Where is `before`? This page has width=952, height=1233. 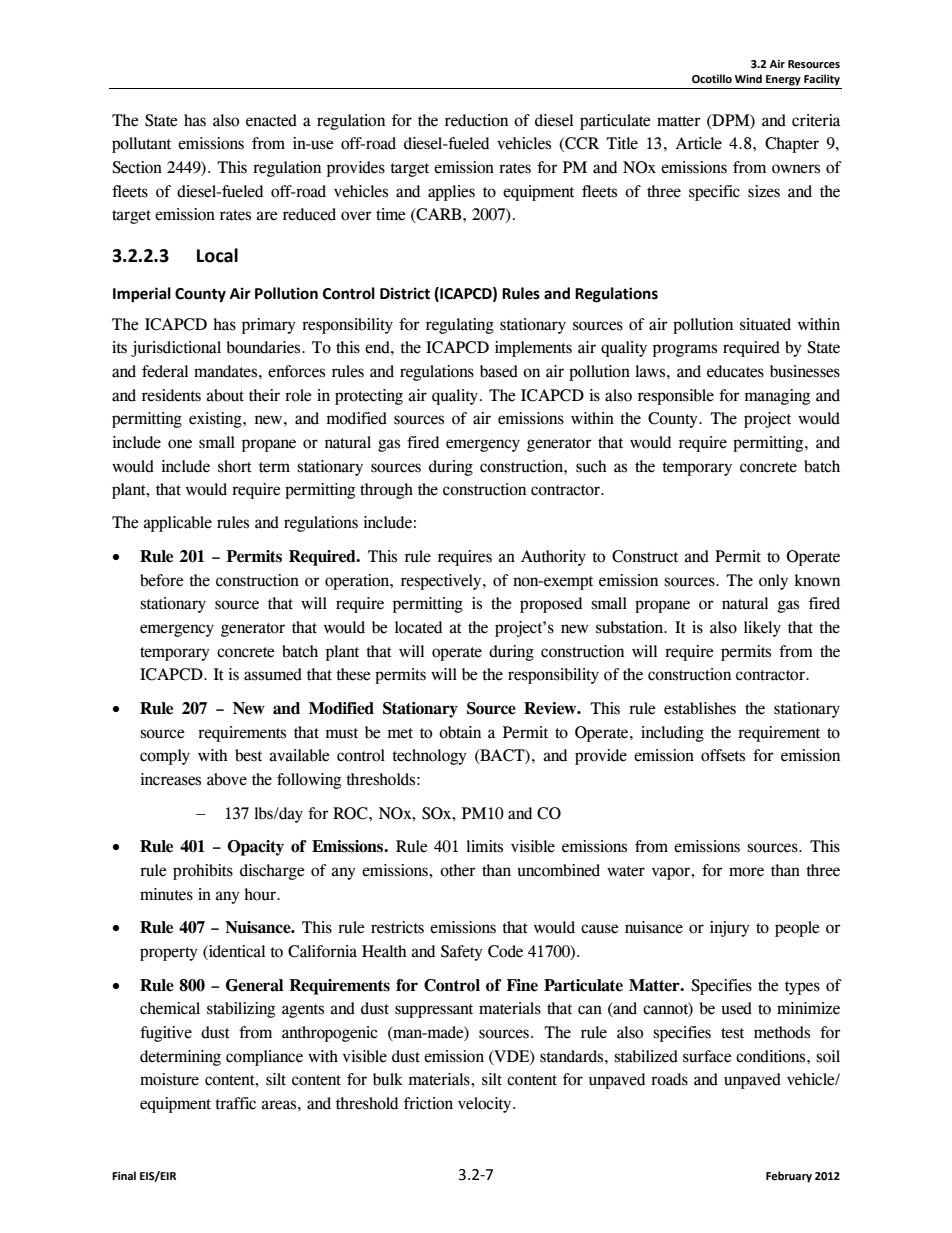 before is located at coordinates (162, 580).
